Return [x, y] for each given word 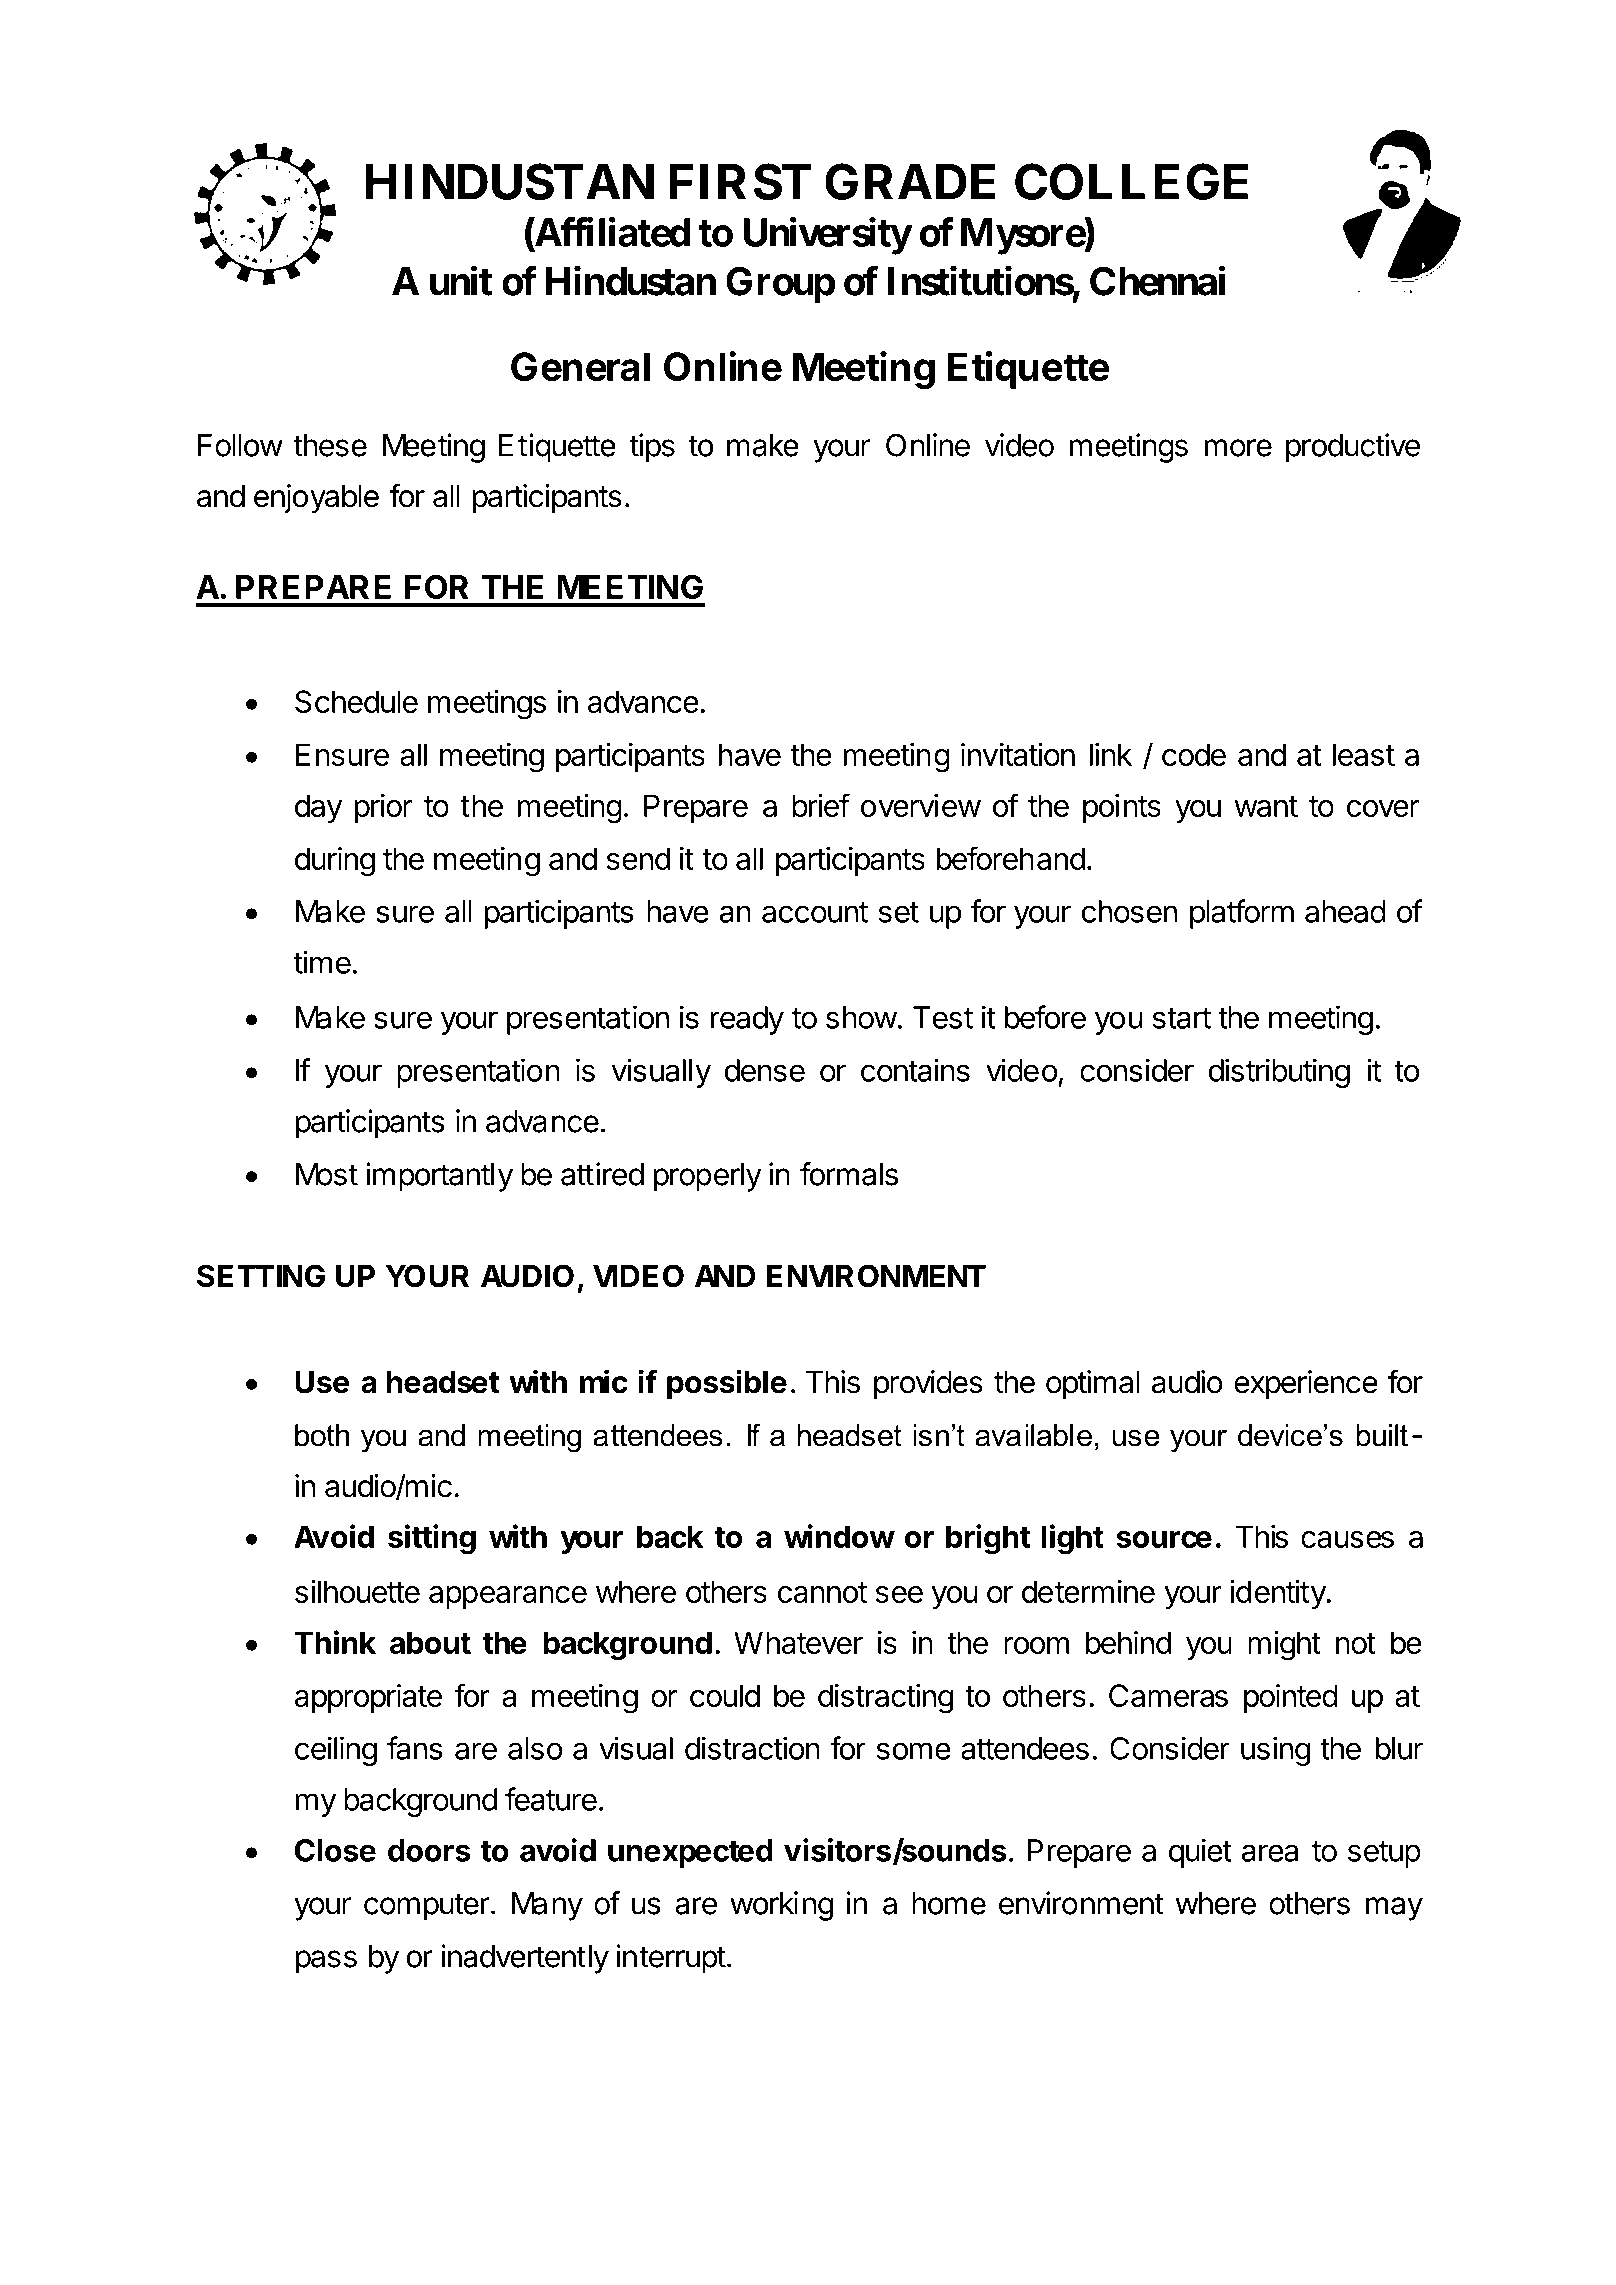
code [1194, 754]
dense [765, 1070]
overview [921, 805]
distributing [1279, 1073]
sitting [432, 1539]
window [839, 1536]
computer [427, 1907]
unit [461, 281]
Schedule [356, 701]
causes [1347, 1539]
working [781, 1906]
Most [327, 1174]
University [827, 236]
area [1270, 1853]
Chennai [1157, 281]
